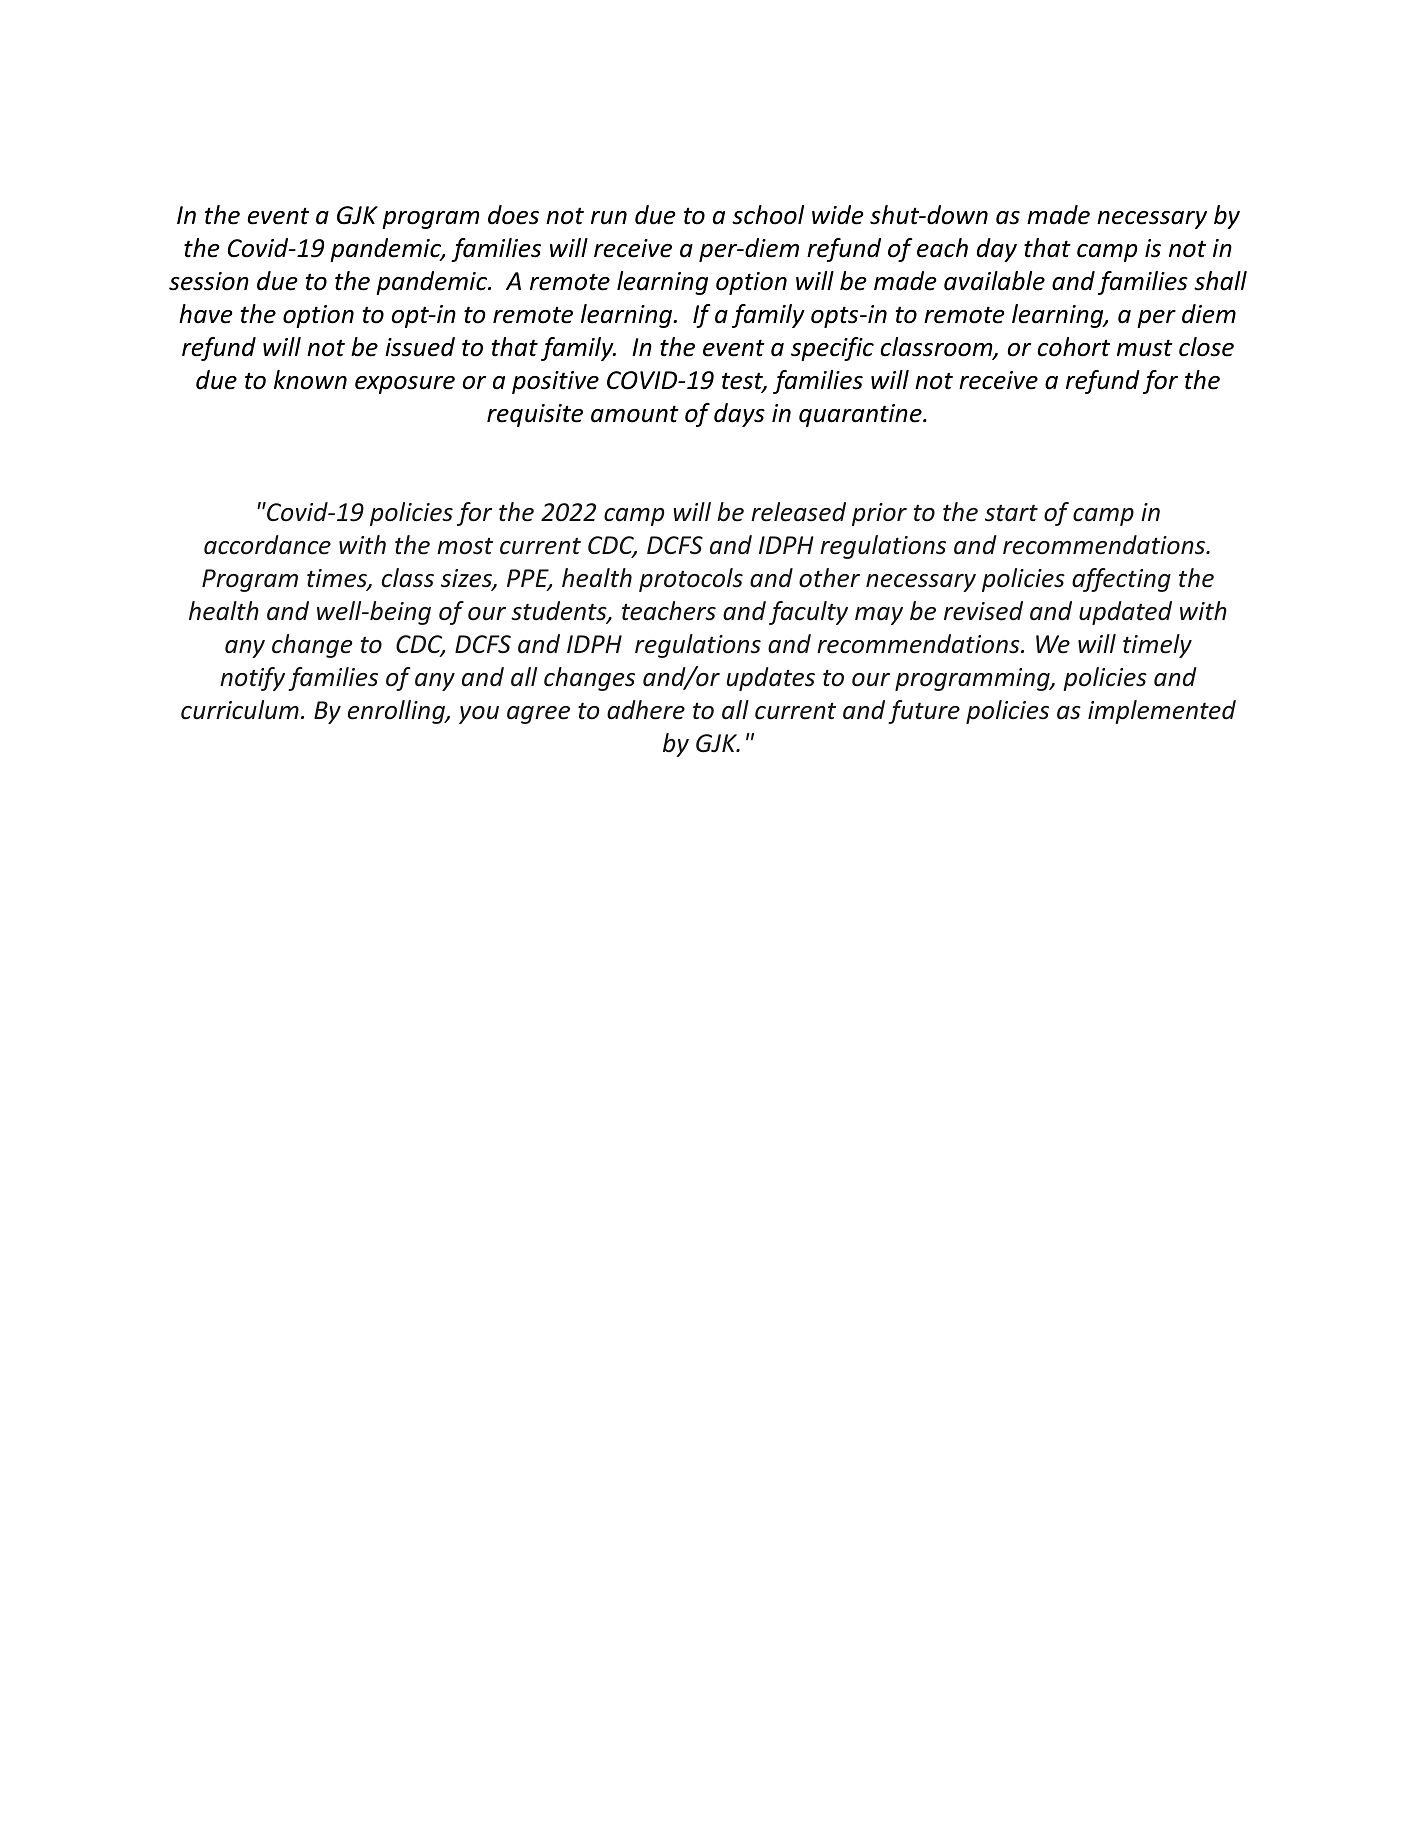  Describe the element at coordinates (768, 215) in the screenshot. I see `school` at that location.
